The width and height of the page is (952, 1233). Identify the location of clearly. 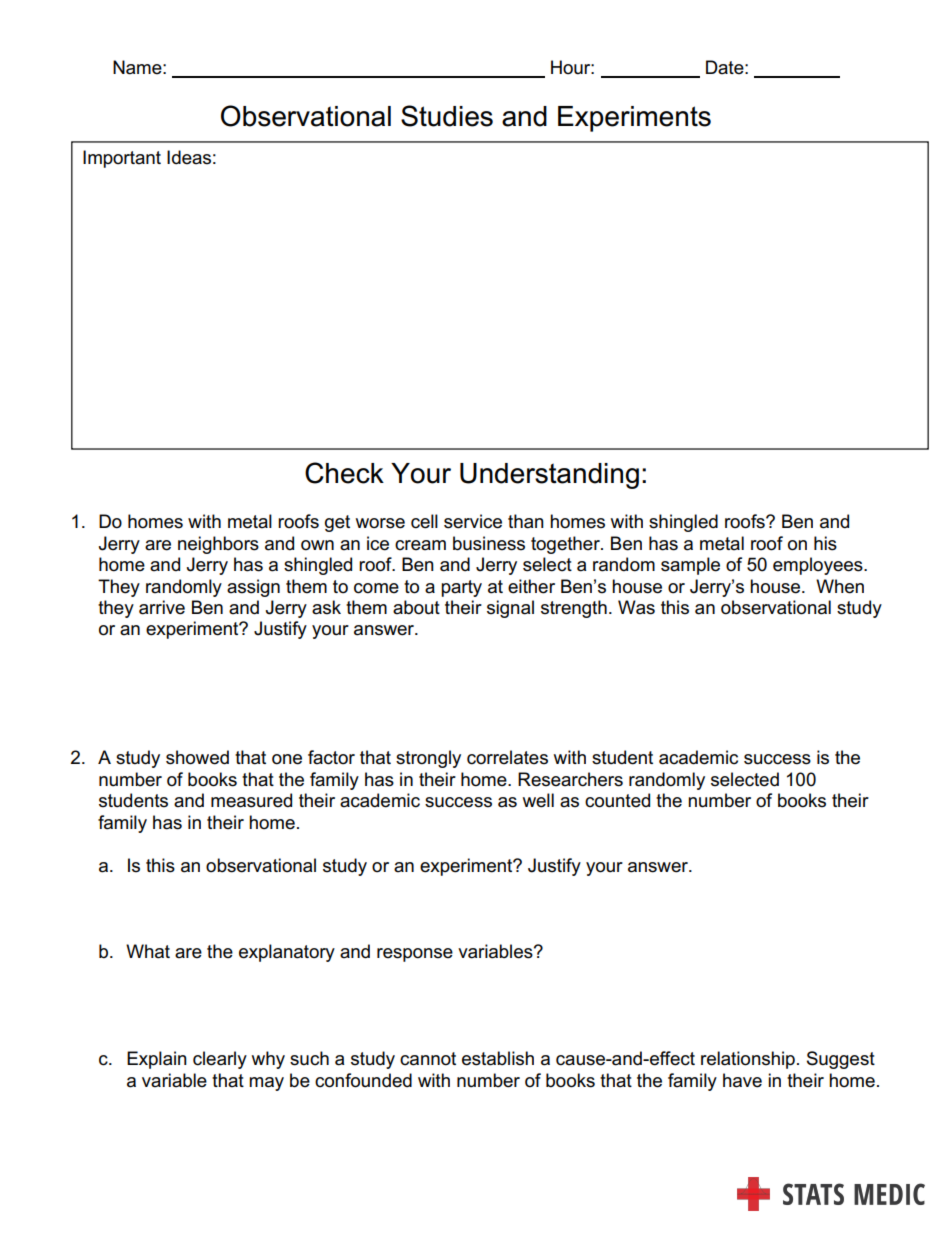
(220, 1060).
